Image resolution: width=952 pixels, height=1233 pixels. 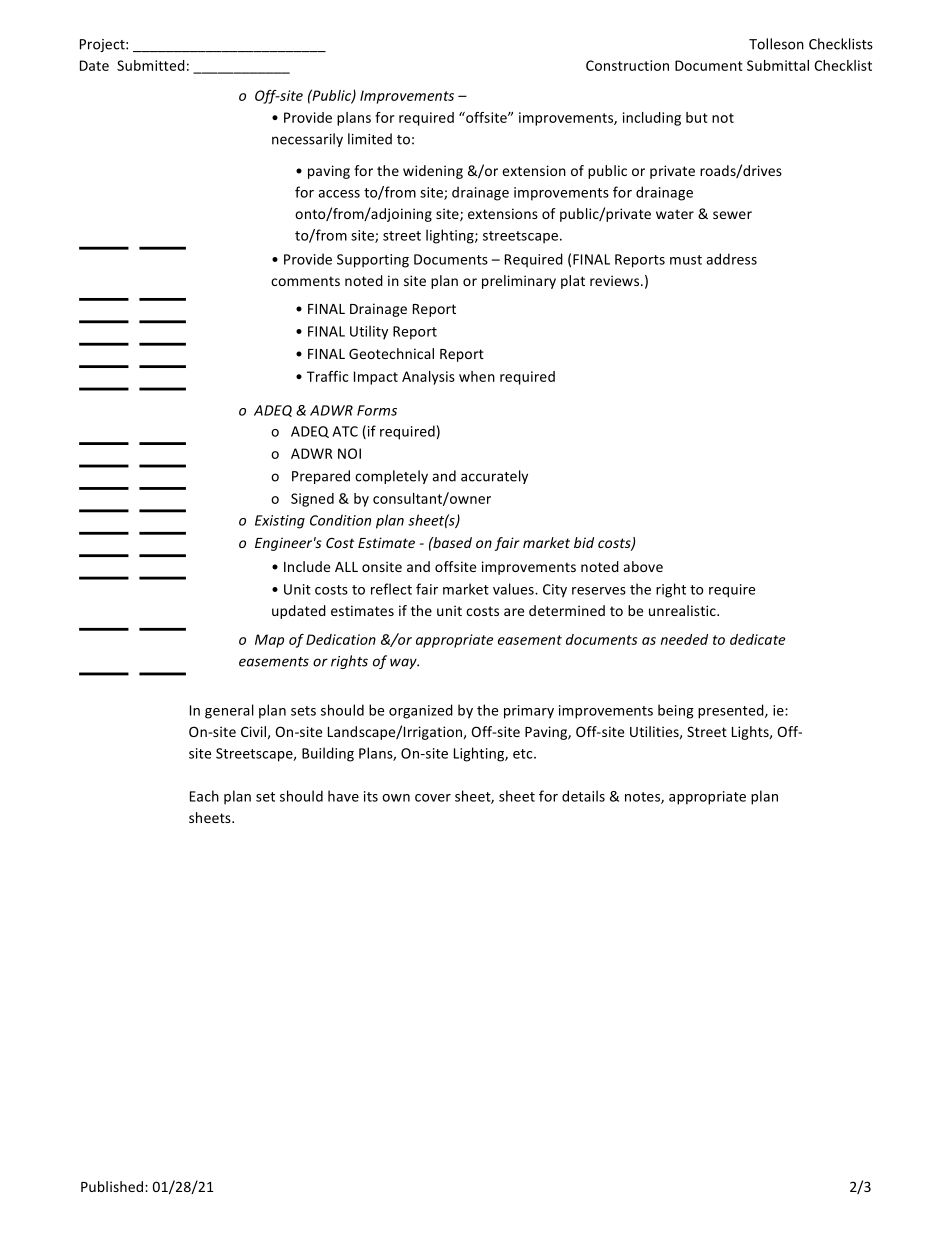 I want to click on but, so click(x=697, y=117).
